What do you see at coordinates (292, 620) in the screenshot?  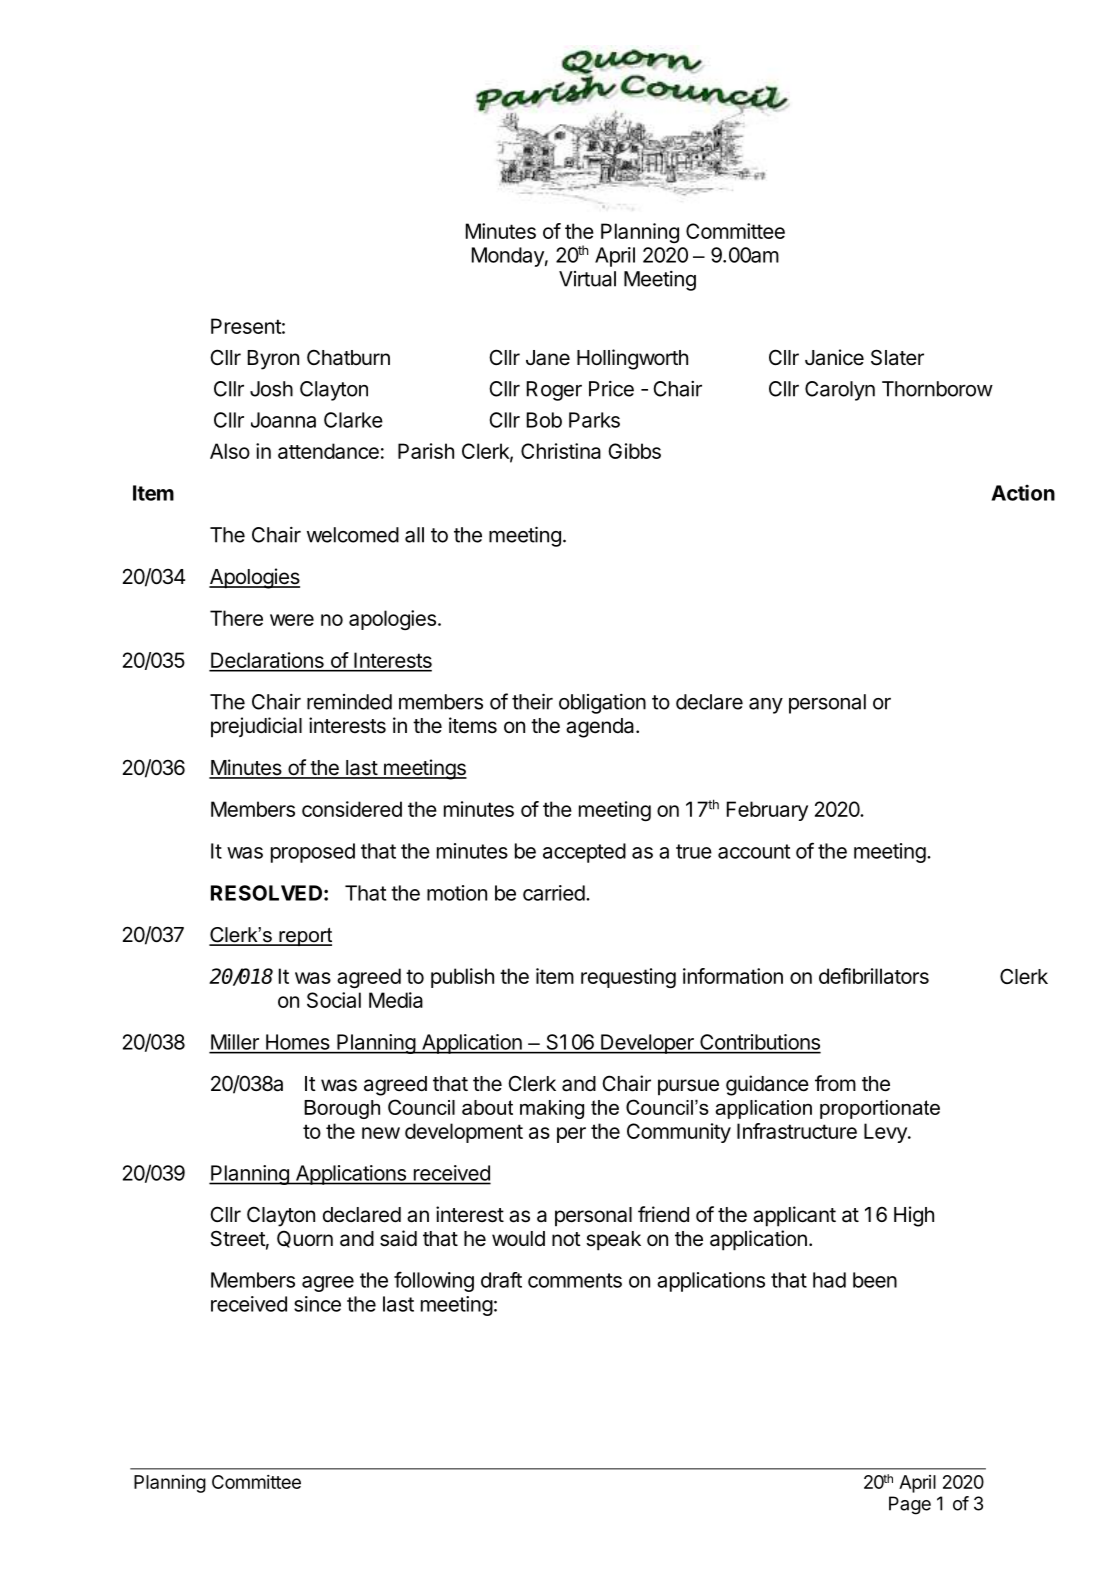 I see `were` at bounding box center [292, 620].
